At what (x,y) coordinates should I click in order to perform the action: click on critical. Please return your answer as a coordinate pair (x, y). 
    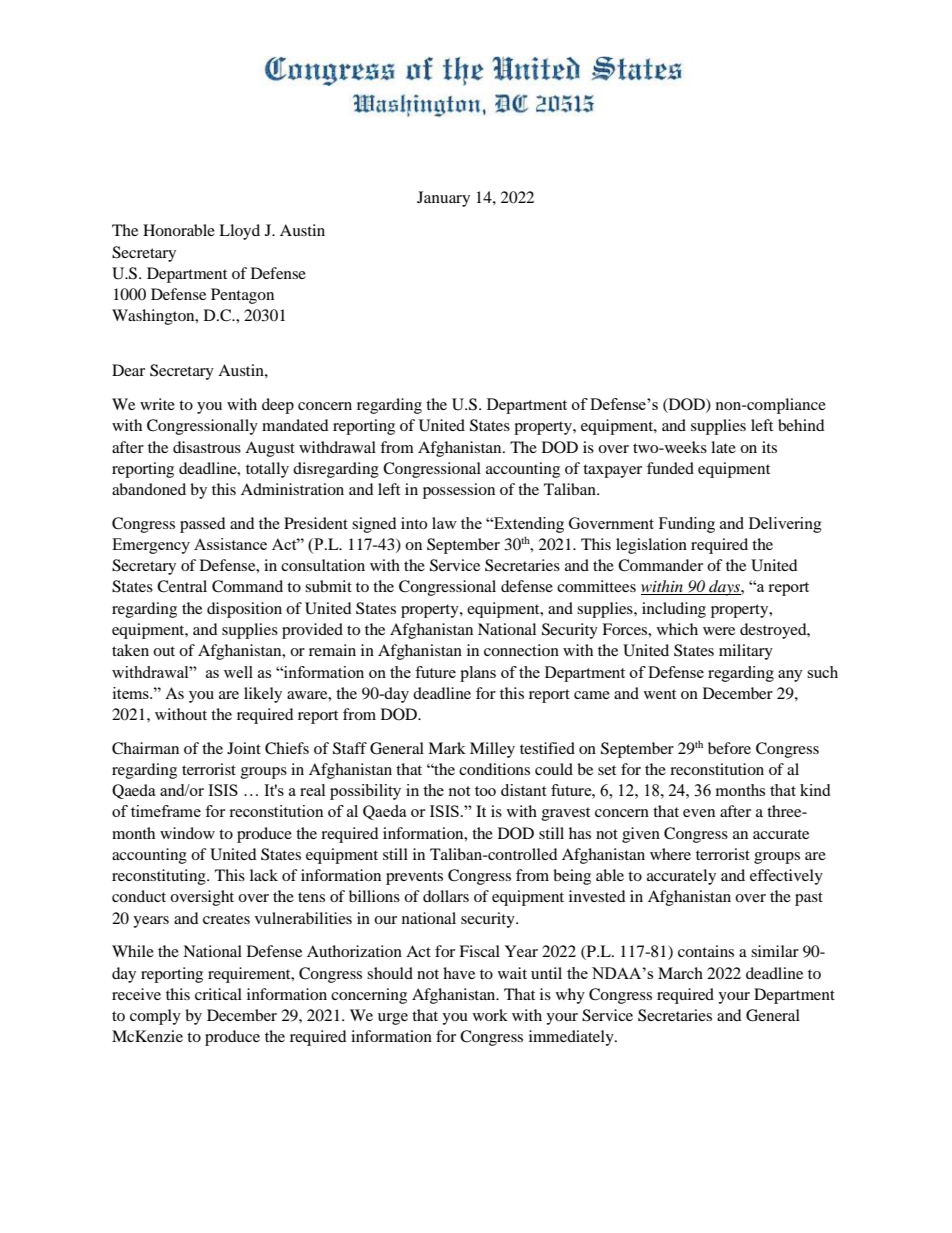
    Looking at the image, I should click on (218, 994).
